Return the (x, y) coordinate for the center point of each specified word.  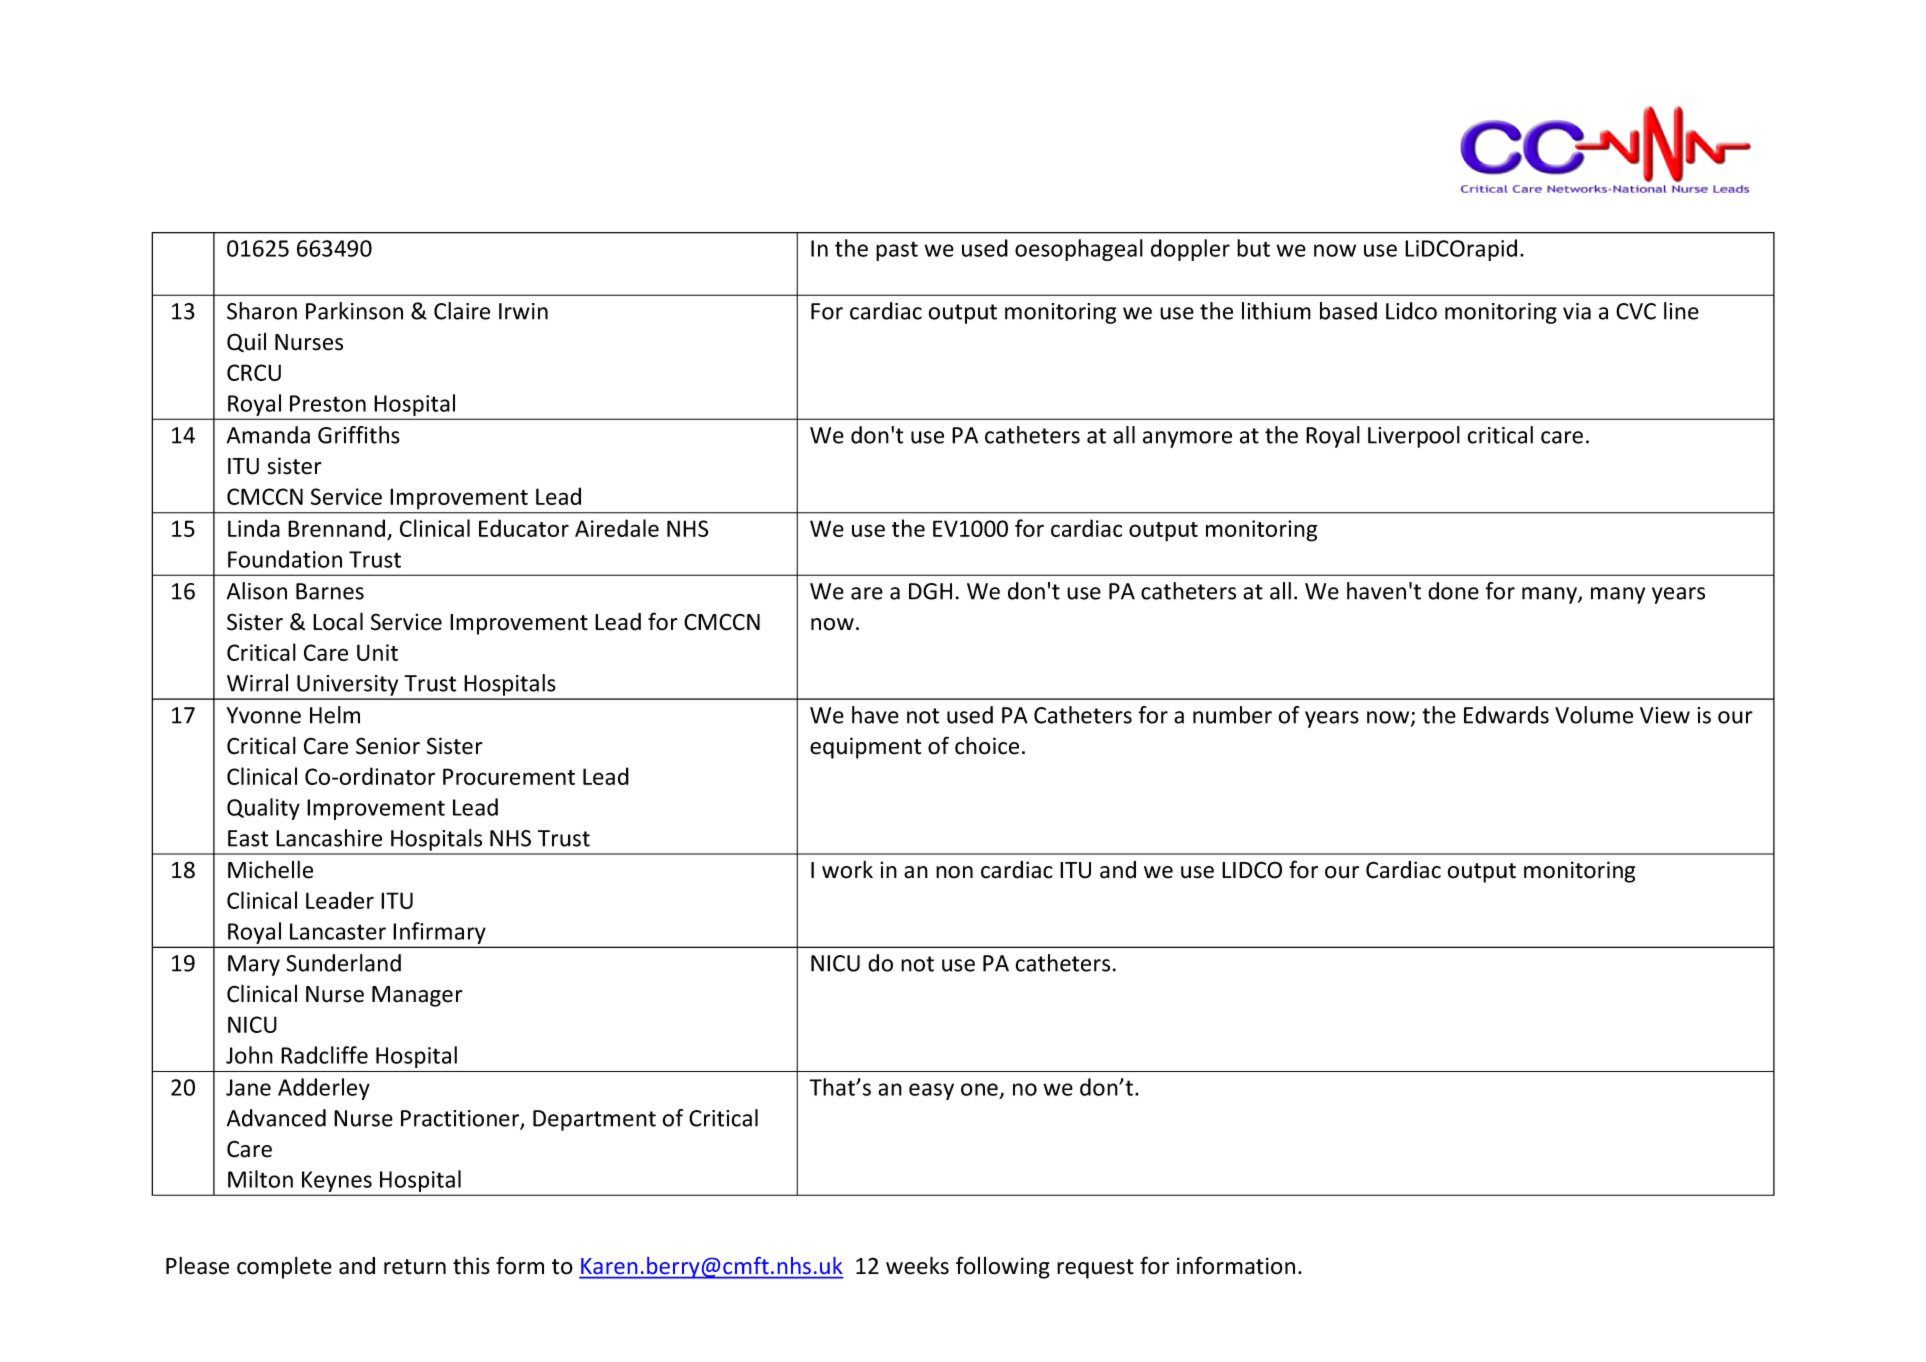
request (1095, 1269)
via (1577, 311)
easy (931, 1091)
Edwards (1506, 715)
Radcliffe (324, 1055)
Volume (1594, 715)
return (415, 1267)
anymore (1187, 439)
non (954, 872)
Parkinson (354, 311)
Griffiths (359, 435)
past (897, 251)
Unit (377, 652)
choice (987, 745)
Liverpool (1414, 437)
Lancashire (329, 838)
